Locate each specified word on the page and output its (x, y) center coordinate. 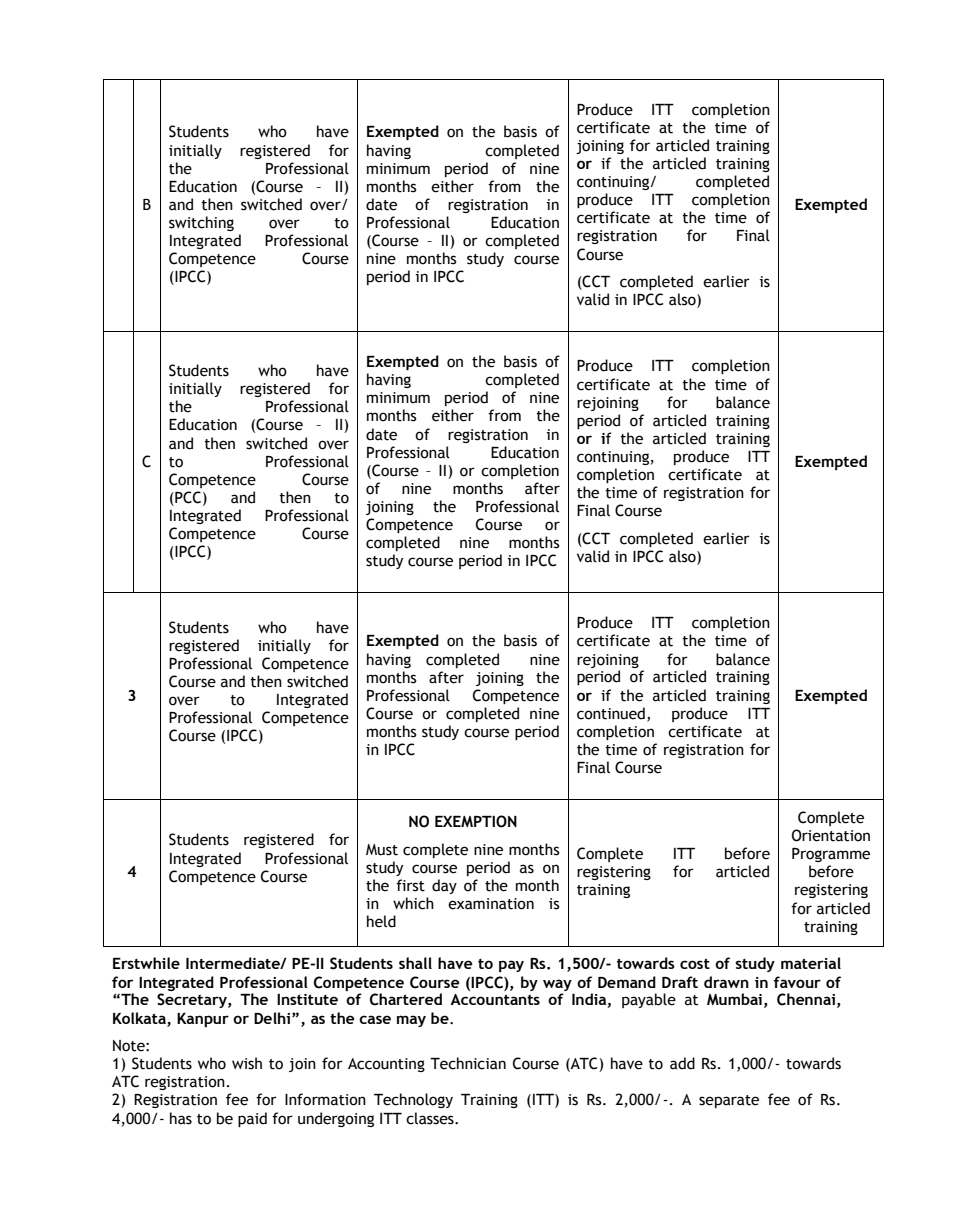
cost (695, 963)
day (444, 886)
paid (252, 1119)
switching (201, 223)
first (410, 885)
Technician (468, 1063)
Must (382, 850)
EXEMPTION (476, 821)
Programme (831, 855)
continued (611, 713)
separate (729, 1101)
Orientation (831, 835)
